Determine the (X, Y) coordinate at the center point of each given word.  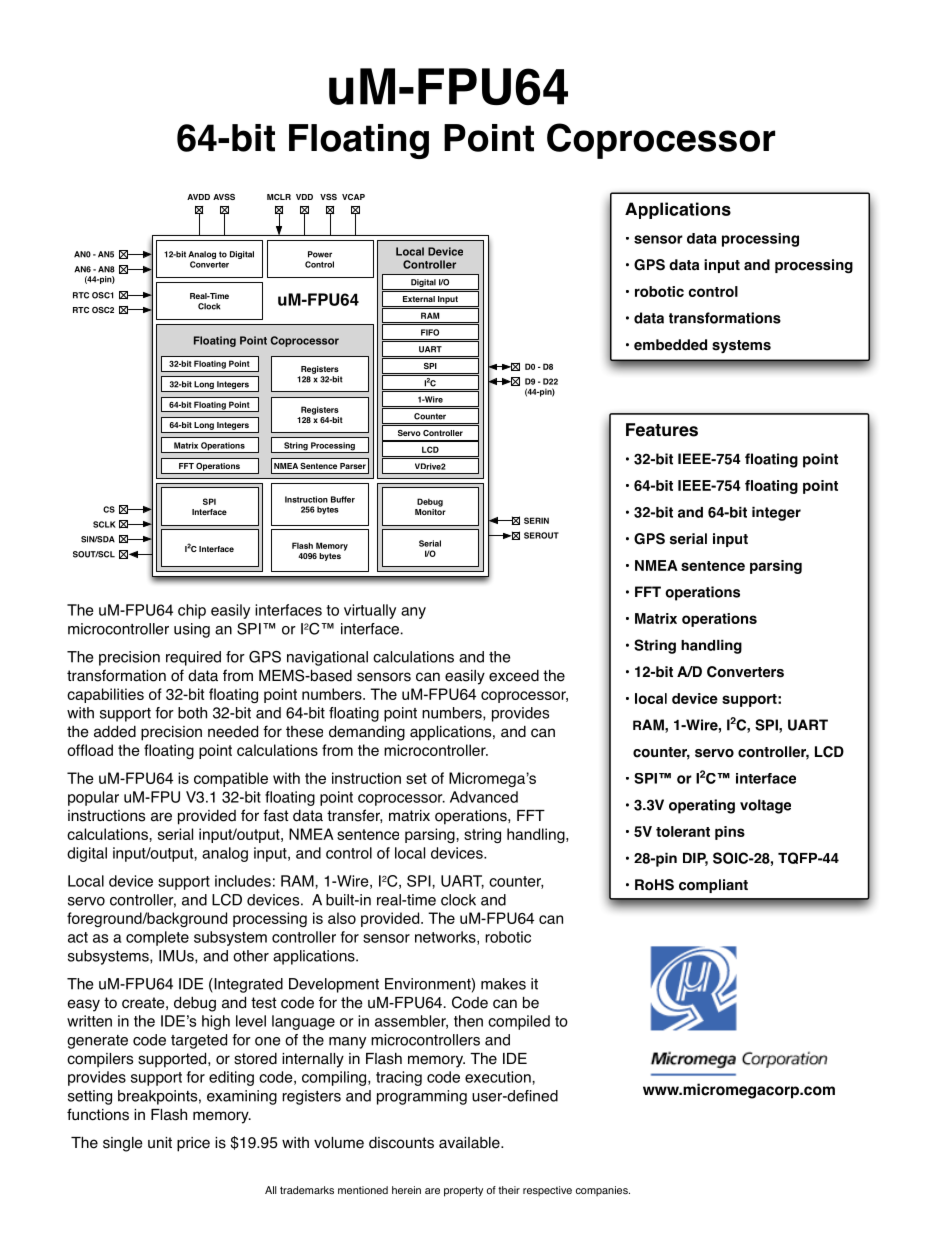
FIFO (430, 332)
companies (603, 1191)
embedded (670, 345)
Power (320, 254)
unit (160, 1142)
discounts (401, 1143)
